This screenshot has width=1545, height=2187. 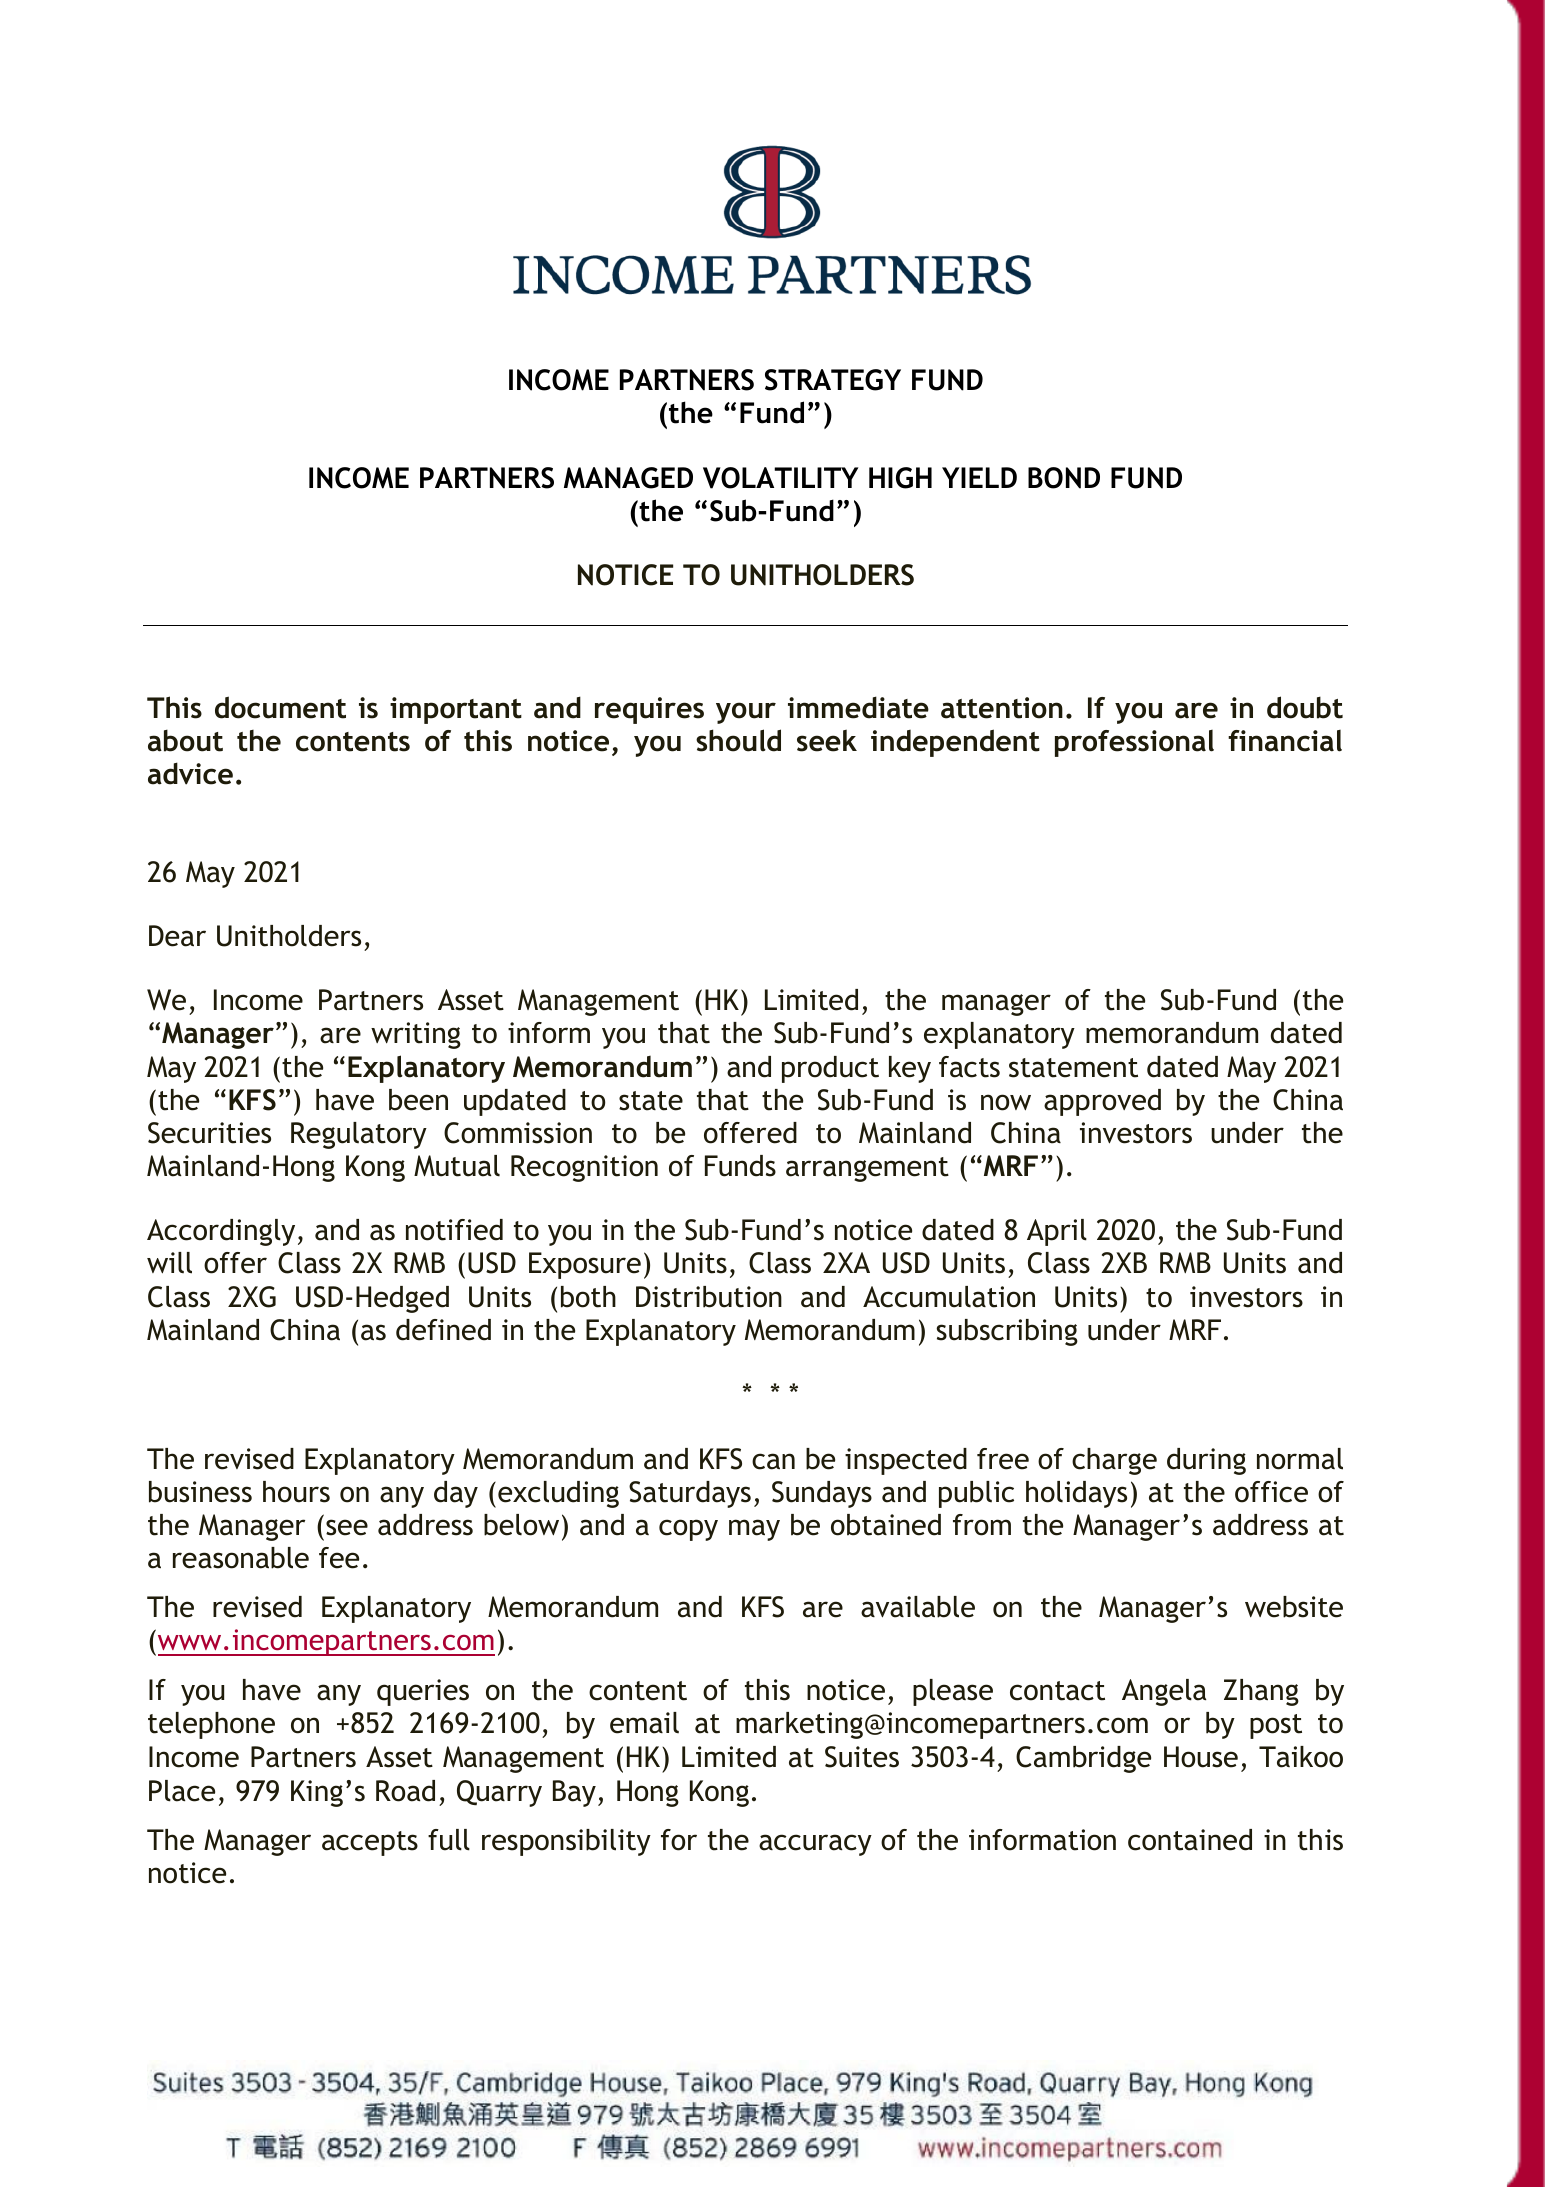 What do you see at coordinates (1076, 1494) in the screenshot?
I see `holidays` at bounding box center [1076, 1494].
